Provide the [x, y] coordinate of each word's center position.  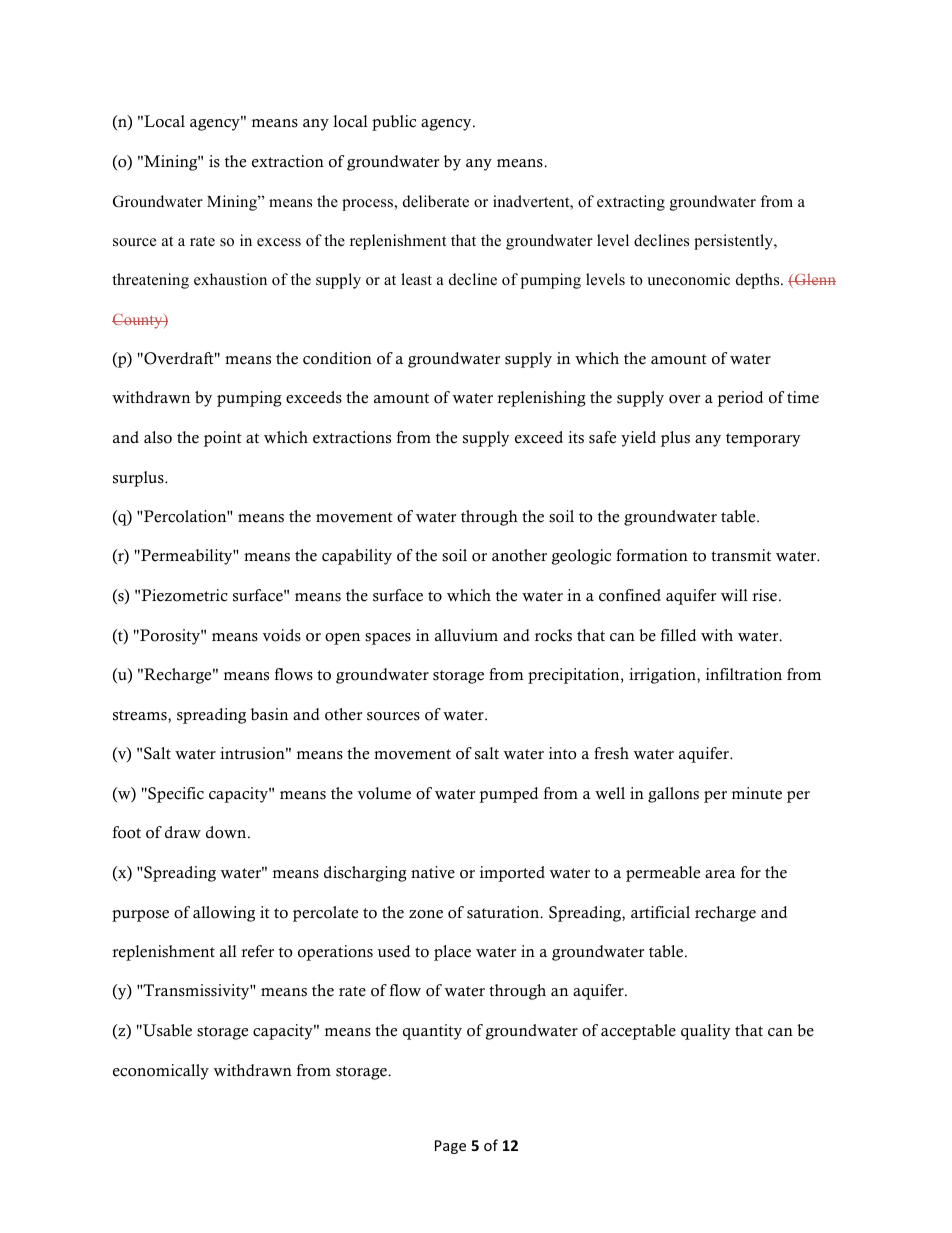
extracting [631, 203]
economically [161, 1072]
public [394, 123]
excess [279, 242]
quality [706, 1032]
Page [450, 1147]
